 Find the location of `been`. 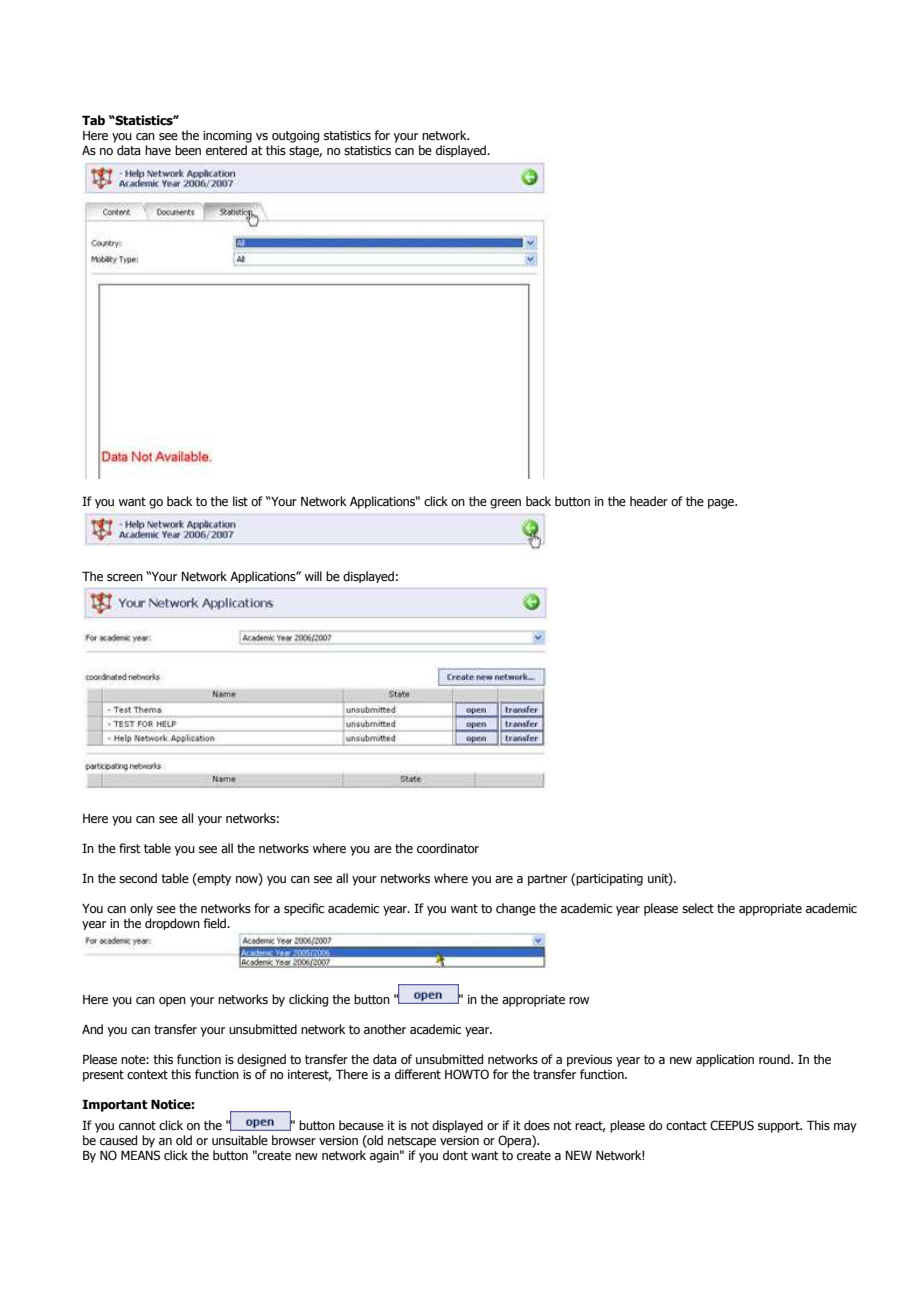

been is located at coordinates (188, 150).
